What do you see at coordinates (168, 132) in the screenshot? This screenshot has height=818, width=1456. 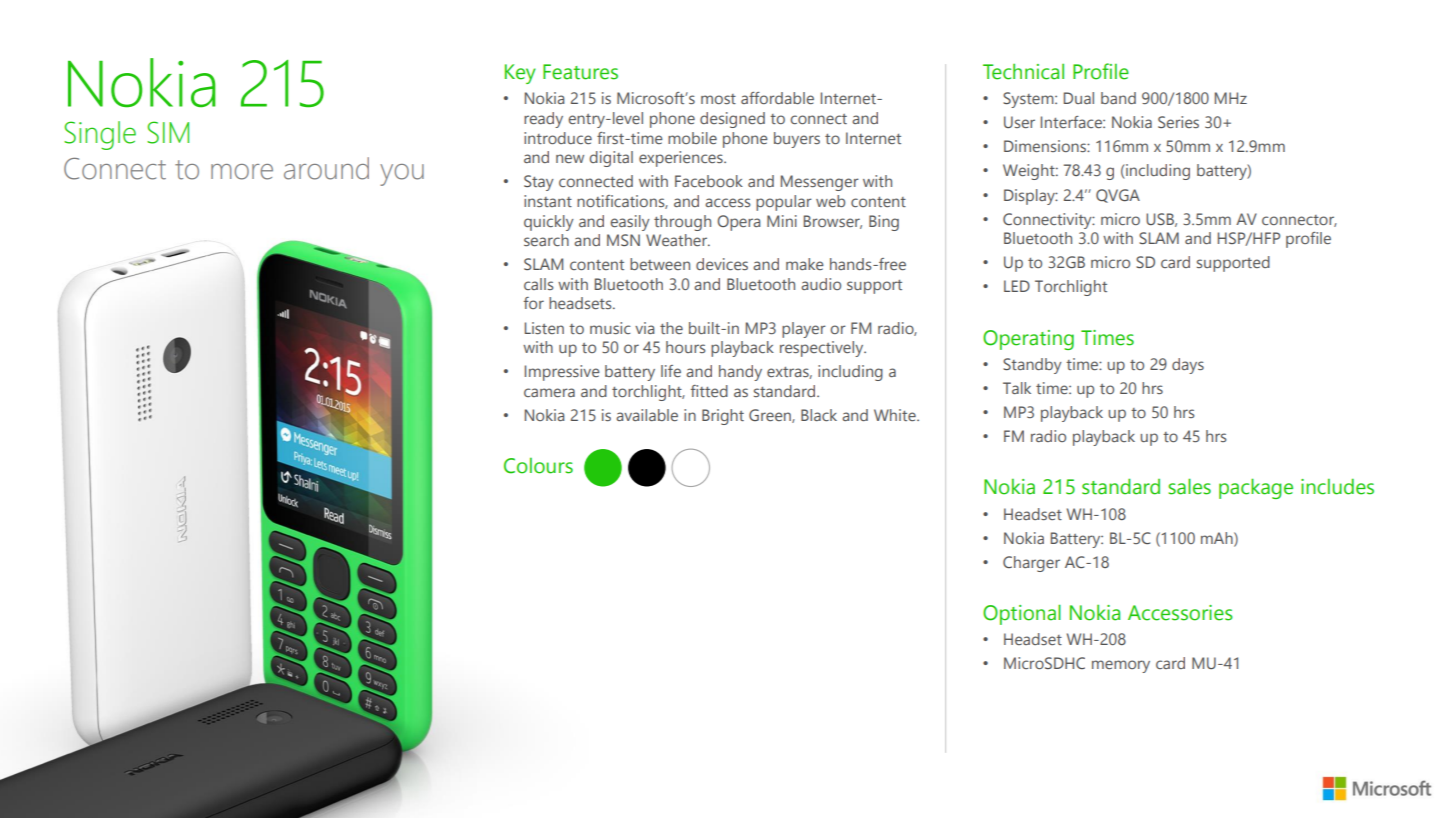 I see `SIM` at bounding box center [168, 132].
